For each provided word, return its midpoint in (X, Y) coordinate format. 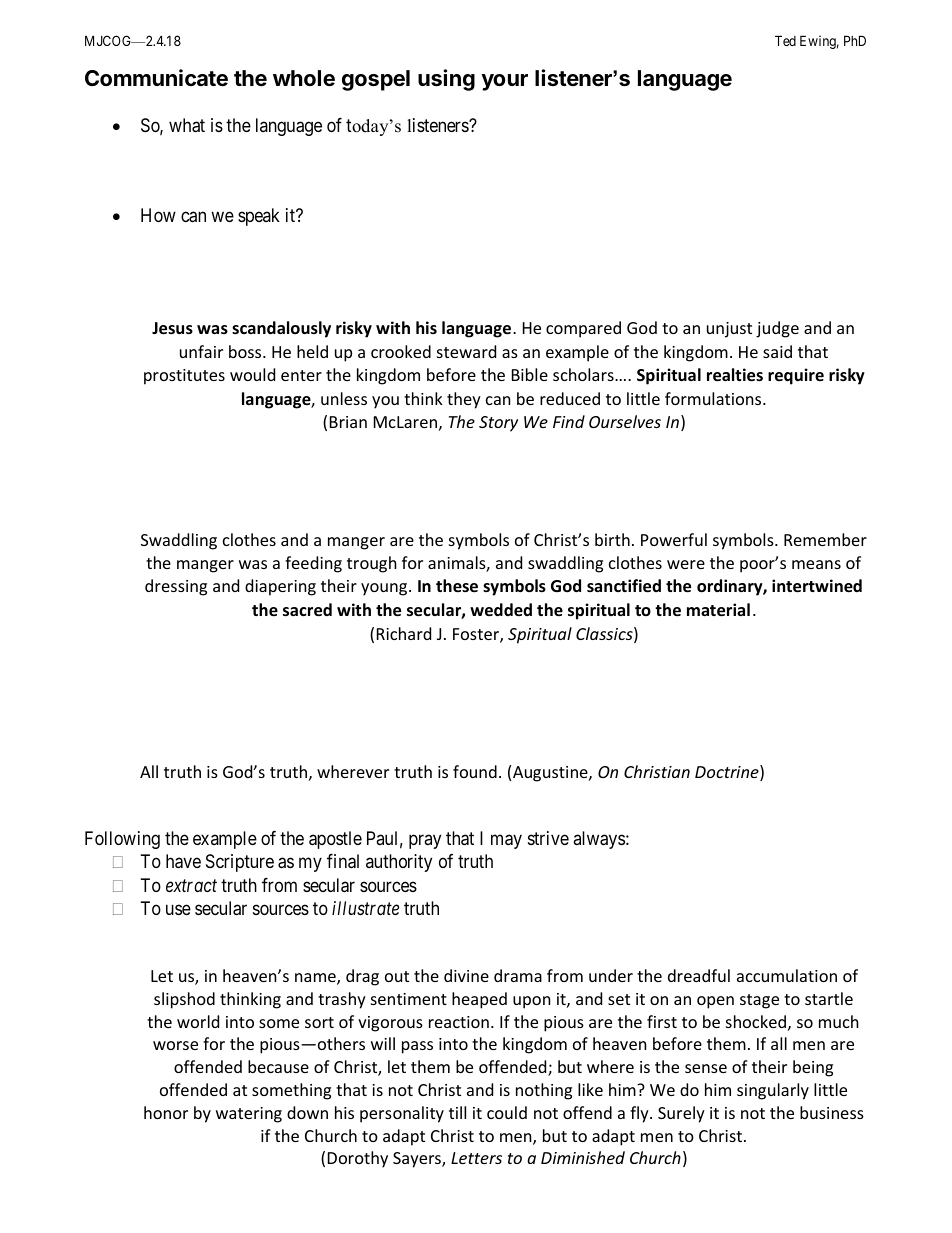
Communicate (156, 78)
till (457, 1112)
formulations (714, 398)
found (475, 771)
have (183, 861)
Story (498, 424)
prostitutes (184, 377)
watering (249, 1115)
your (504, 82)
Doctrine (728, 773)
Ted (785, 40)
